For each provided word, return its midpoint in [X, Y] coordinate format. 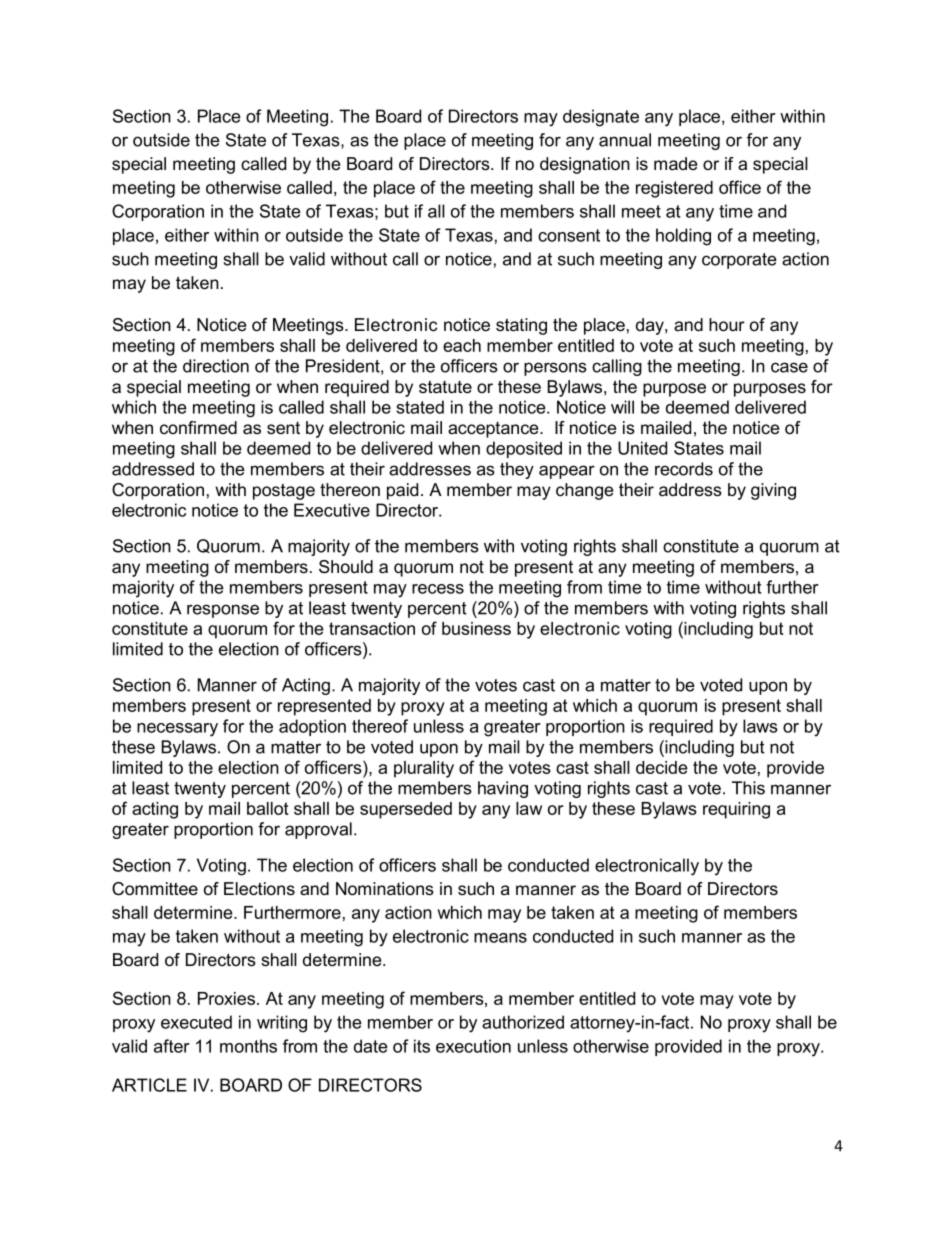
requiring [736, 810]
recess [438, 589]
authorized [523, 1022]
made [675, 164]
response [223, 611]
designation [585, 165]
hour [727, 325]
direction [216, 366]
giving [773, 491]
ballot [268, 808]
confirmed [198, 428]
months [248, 1046]
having [503, 789]
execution [473, 1046]
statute [445, 387]
